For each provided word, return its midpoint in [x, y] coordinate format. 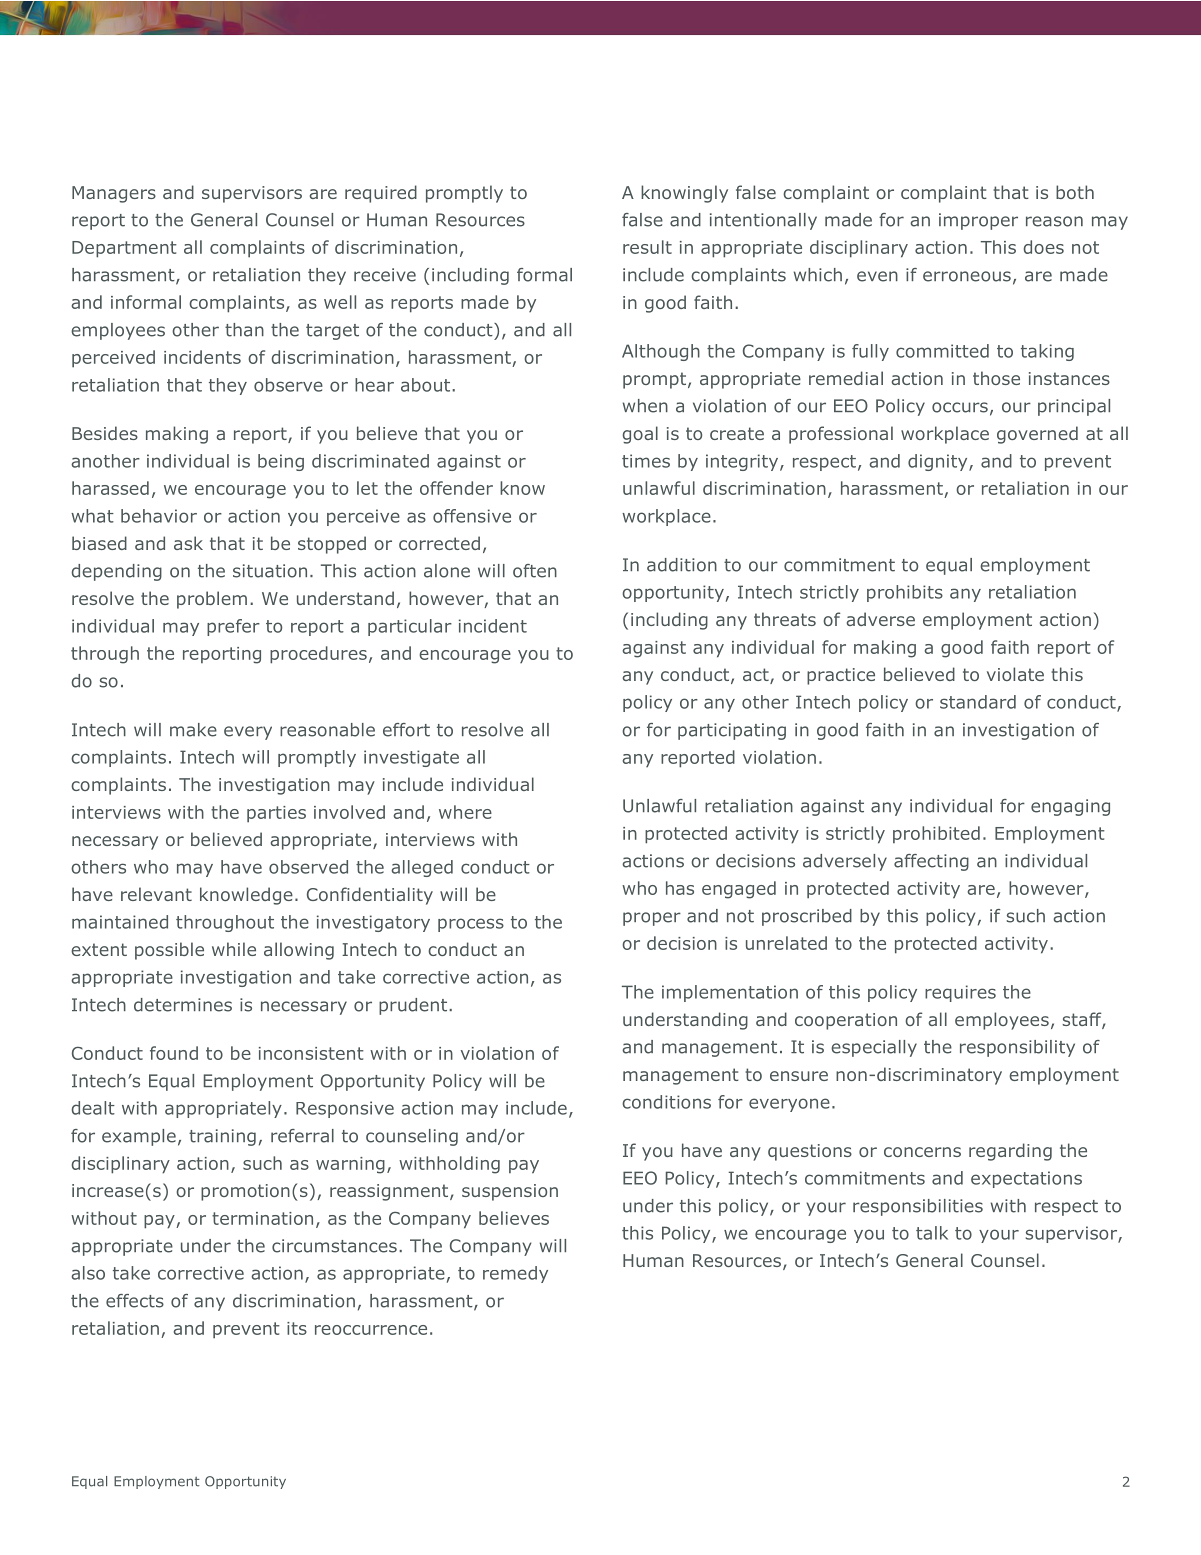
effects [135, 1301]
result [647, 247]
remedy [515, 1274]
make [193, 730]
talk [932, 1233]
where [465, 812]
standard [978, 702]
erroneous [967, 276]
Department [124, 249]
